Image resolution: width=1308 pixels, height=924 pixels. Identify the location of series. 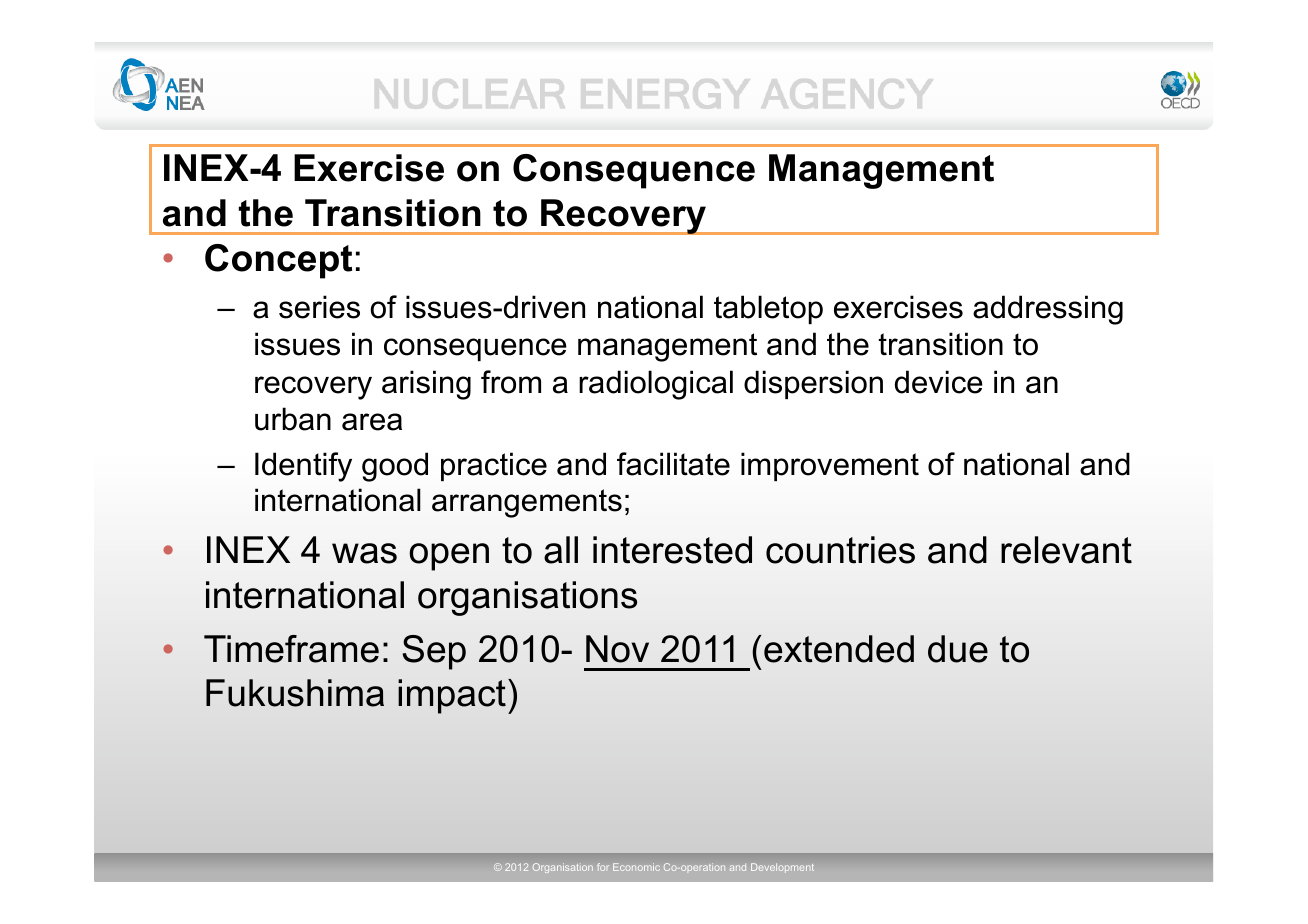
(319, 307).
